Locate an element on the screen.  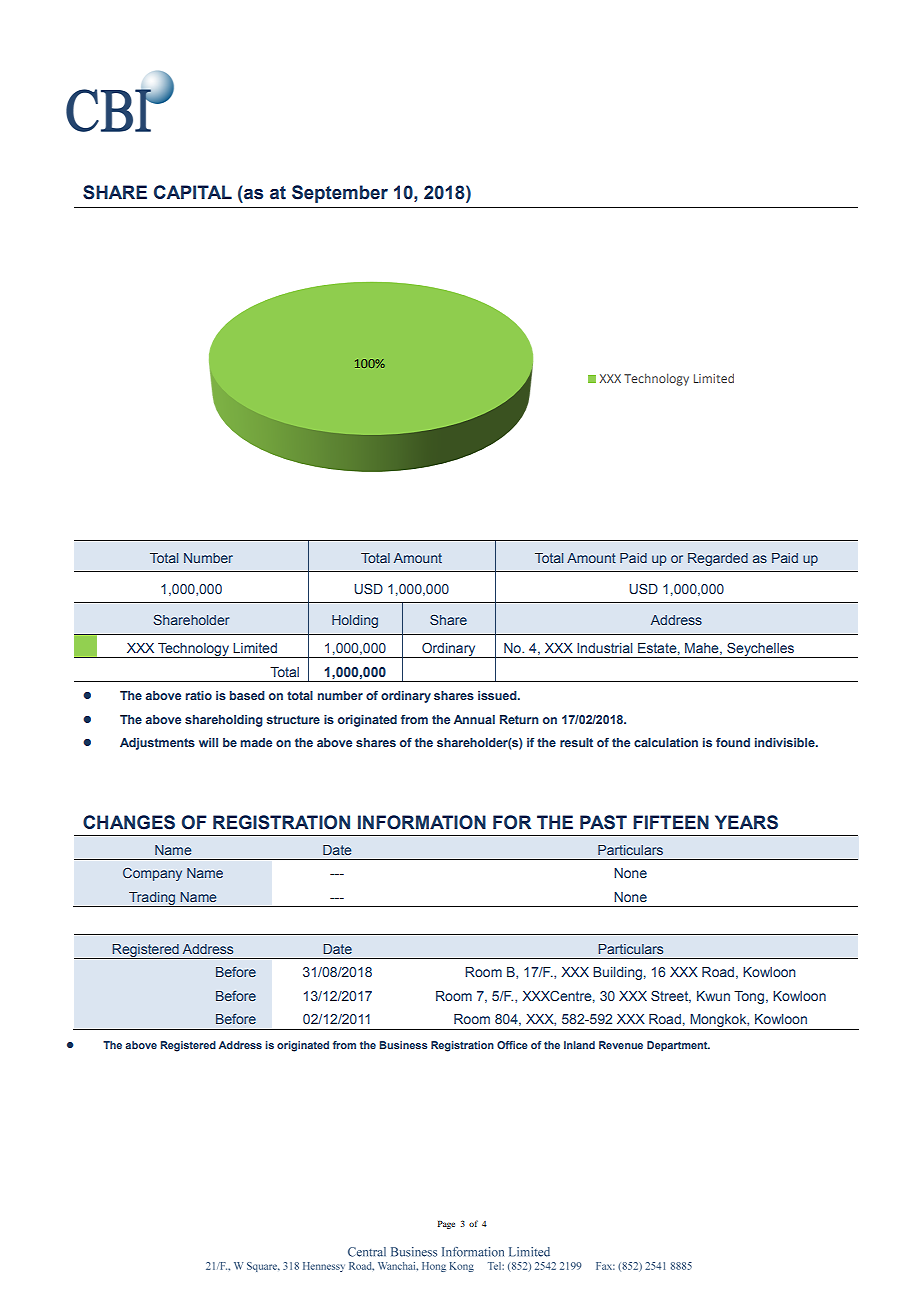
based is located at coordinates (247, 695).
